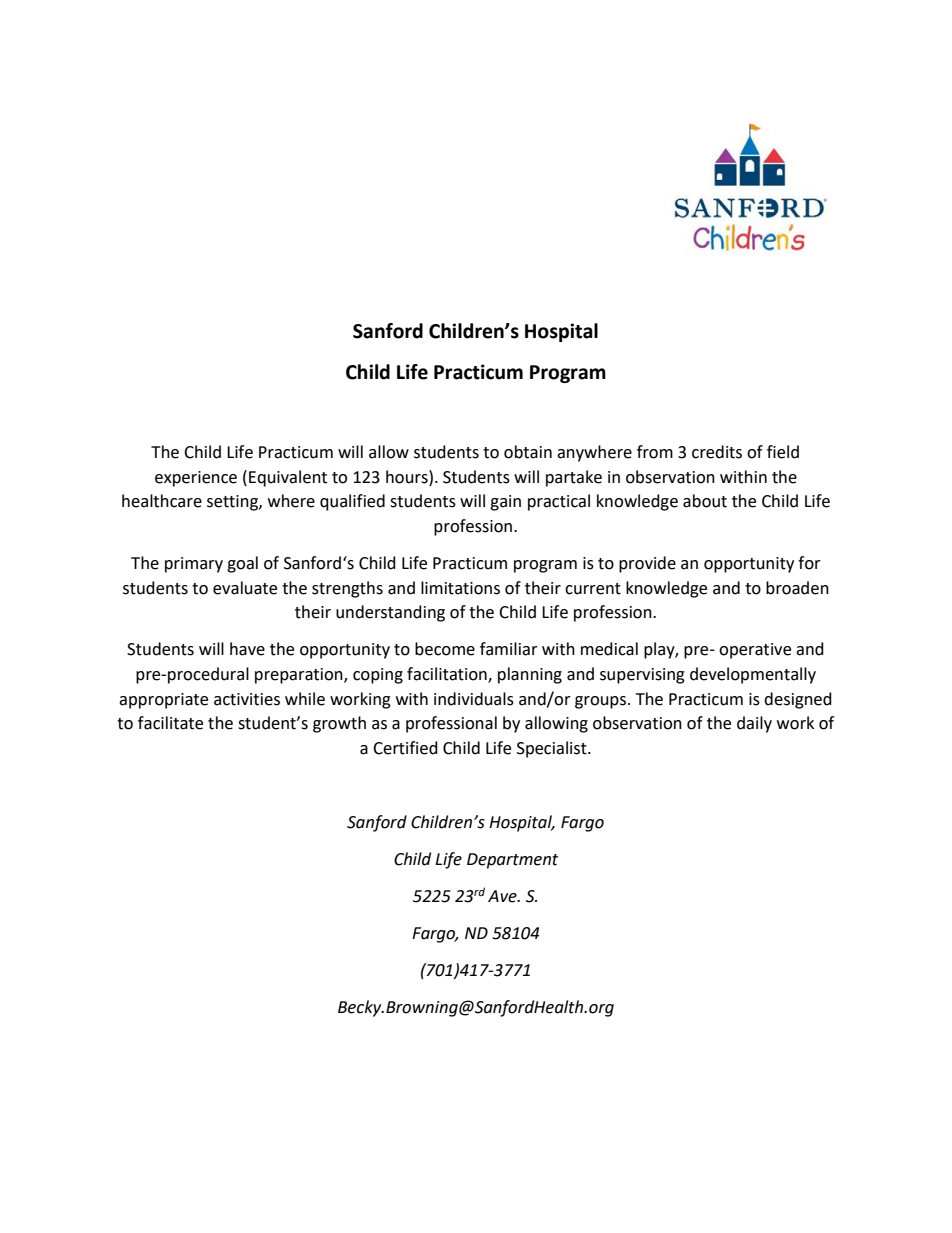  What do you see at coordinates (460, 588) in the screenshot?
I see `limitations` at bounding box center [460, 588].
